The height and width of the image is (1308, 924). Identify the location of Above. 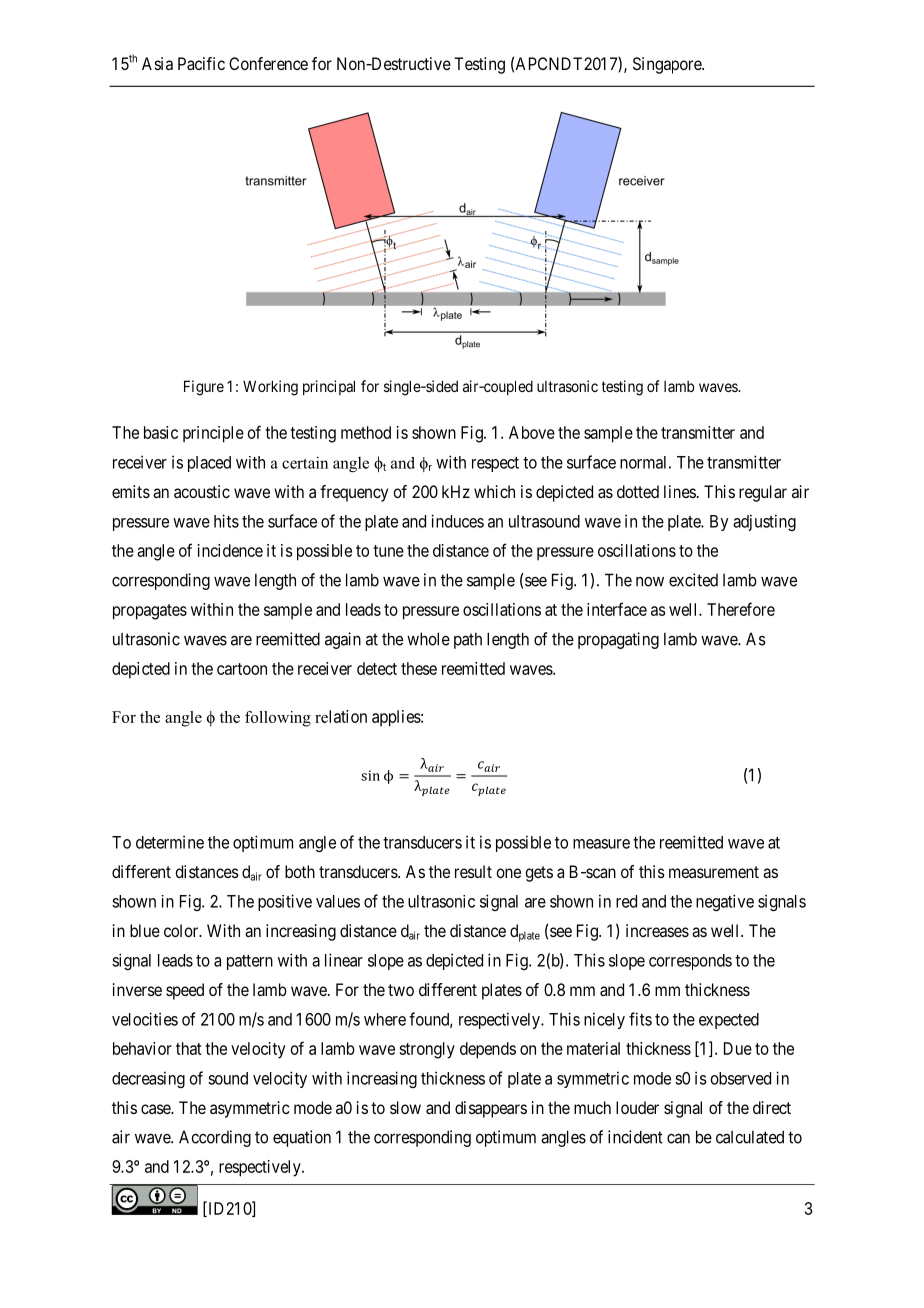
(532, 432).
